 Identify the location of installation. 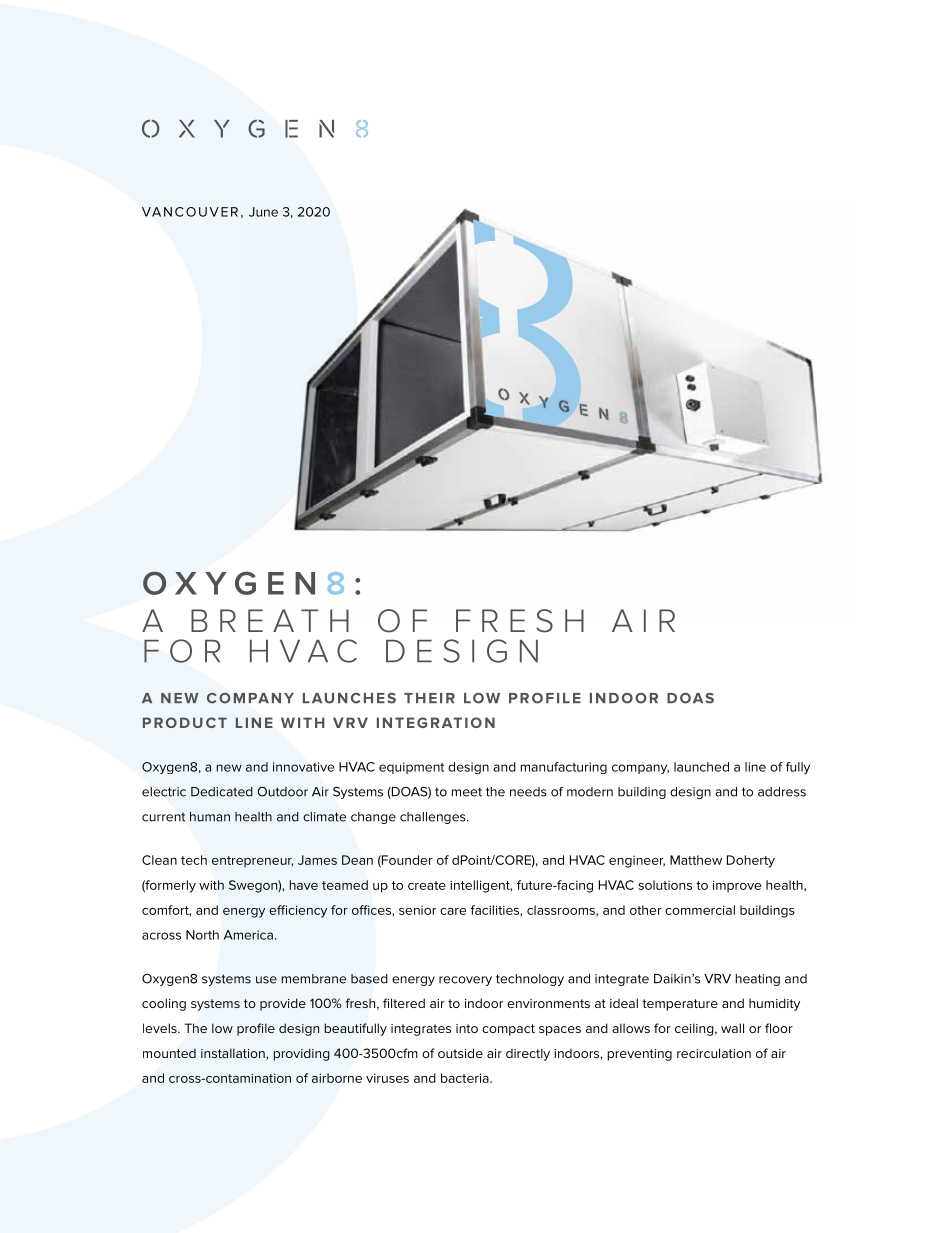
(234, 1053).
